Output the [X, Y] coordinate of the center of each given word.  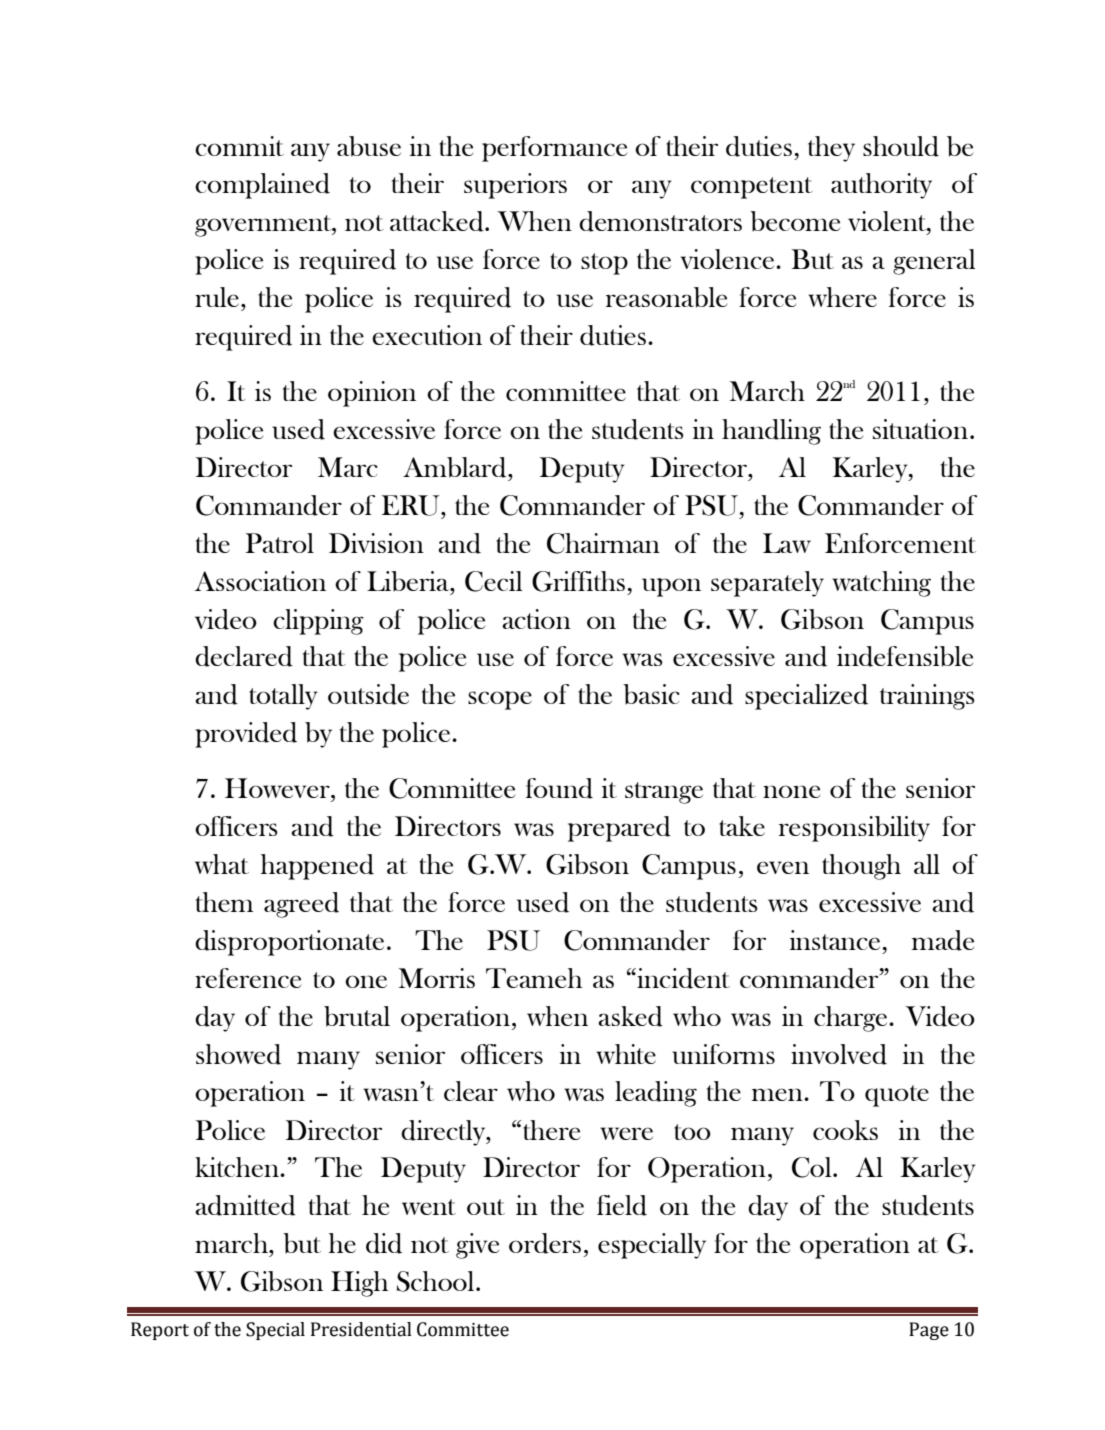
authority [881, 186]
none [791, 791]
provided [246, 735]
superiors [515, 186]
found [559, 788]
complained [262, 186]
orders [545, 1243]
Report [160, 1331]
